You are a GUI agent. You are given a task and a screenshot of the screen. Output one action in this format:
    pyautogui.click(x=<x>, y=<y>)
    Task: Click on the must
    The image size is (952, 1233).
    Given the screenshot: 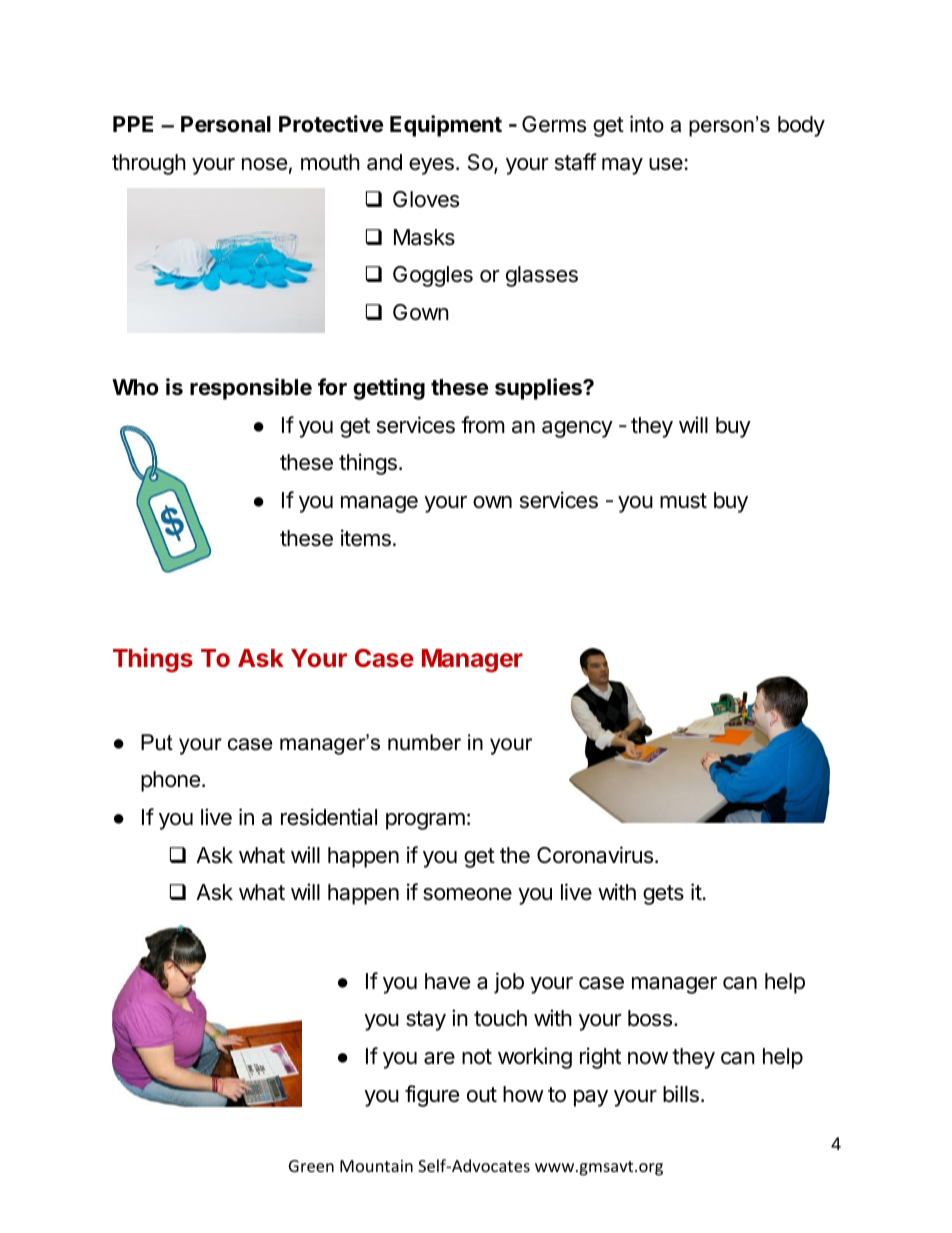 What is the action you would take?
    pyautogui.click(x=683, y=501)
